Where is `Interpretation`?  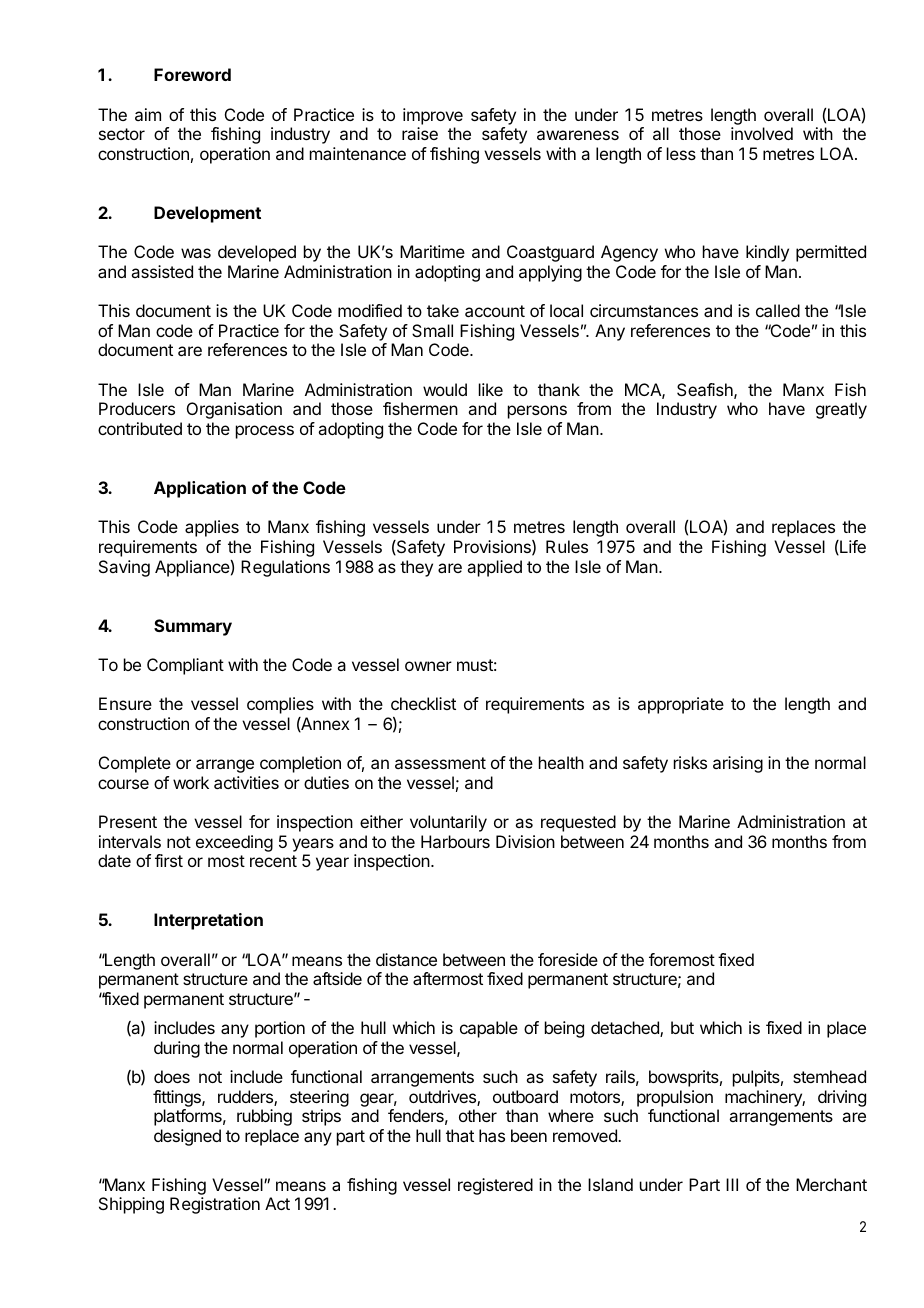
Interpretation is located at coordinates (208, 921).
